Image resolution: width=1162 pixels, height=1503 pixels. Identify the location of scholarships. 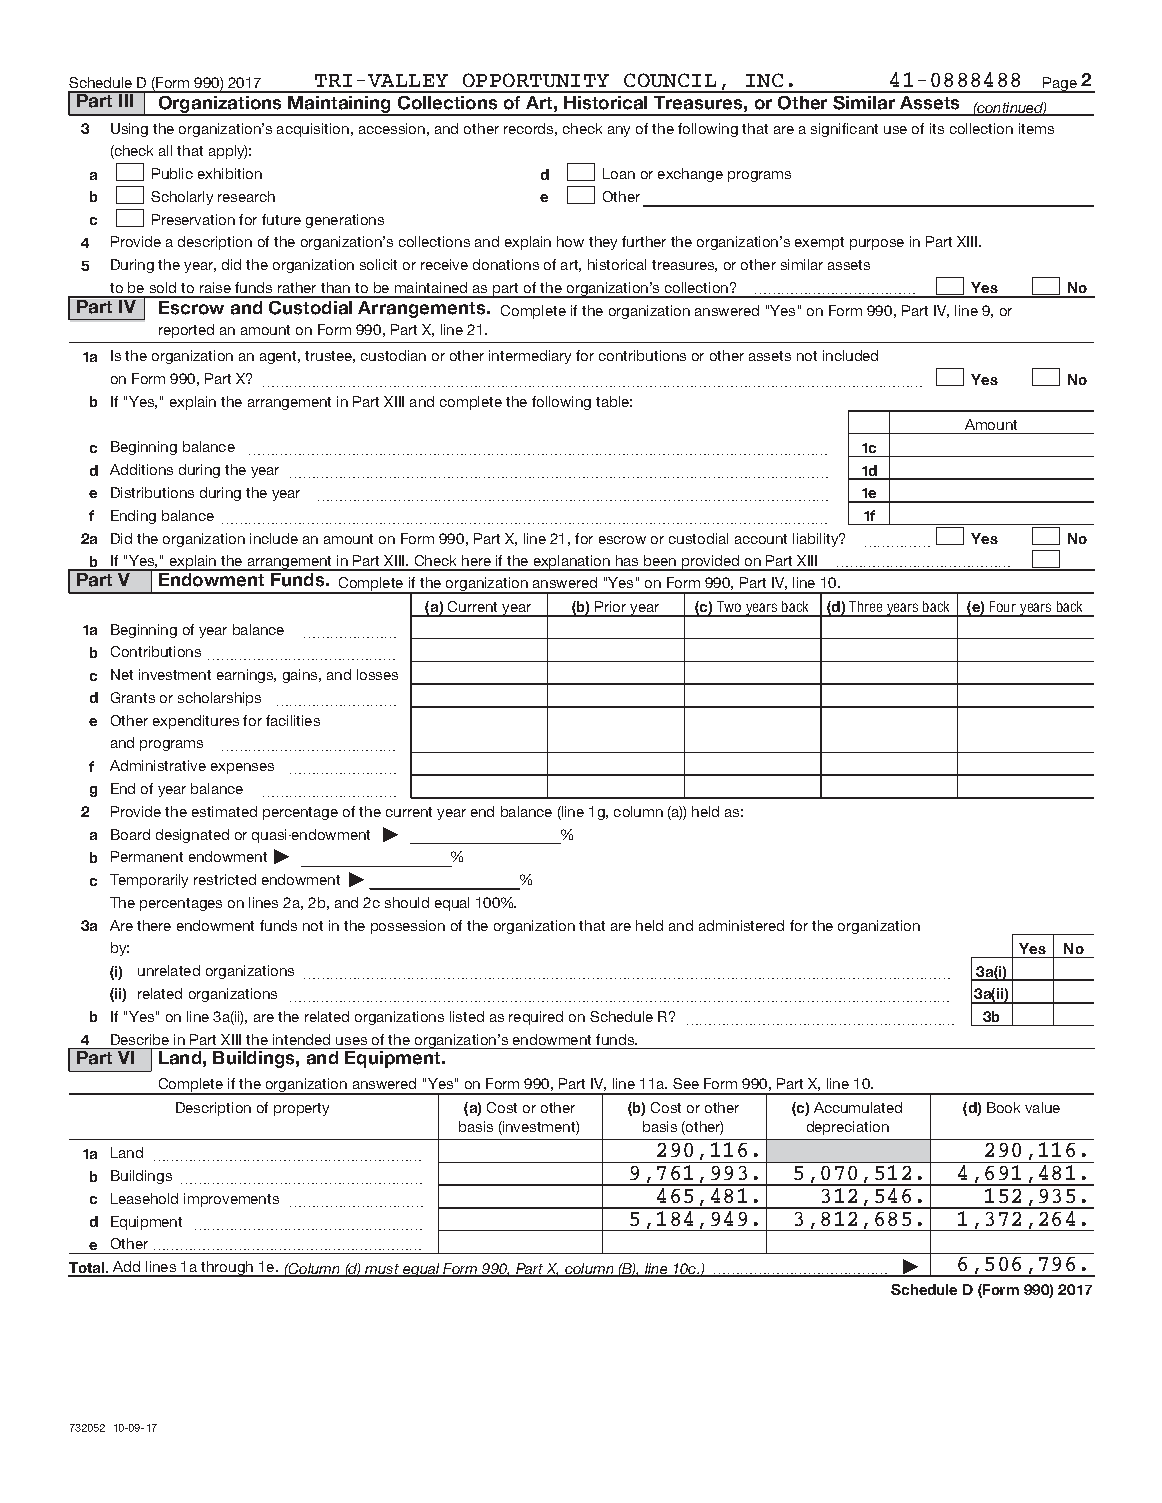
(219, 699).
